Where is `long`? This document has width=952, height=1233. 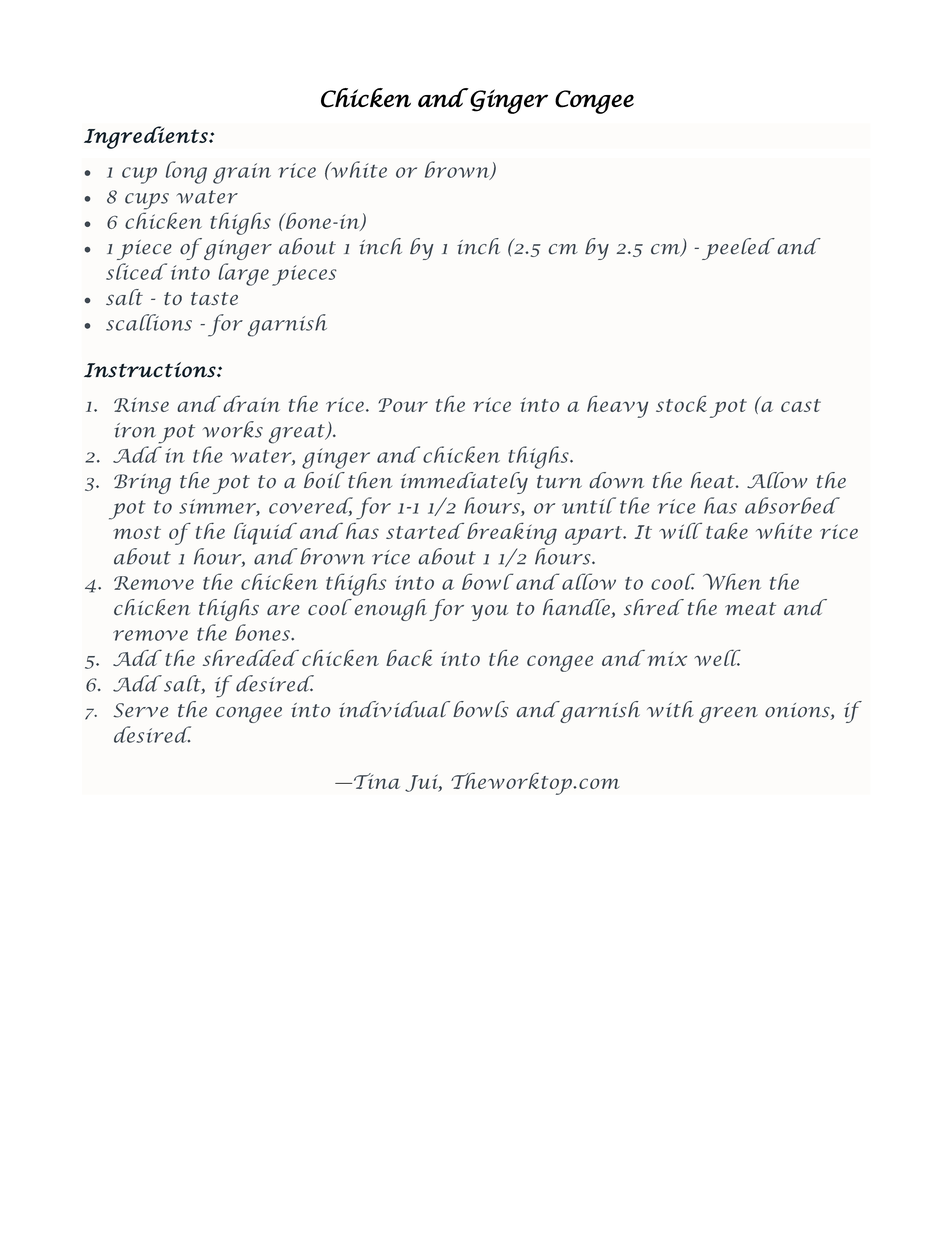 long is located at coordinates (186, 172).
